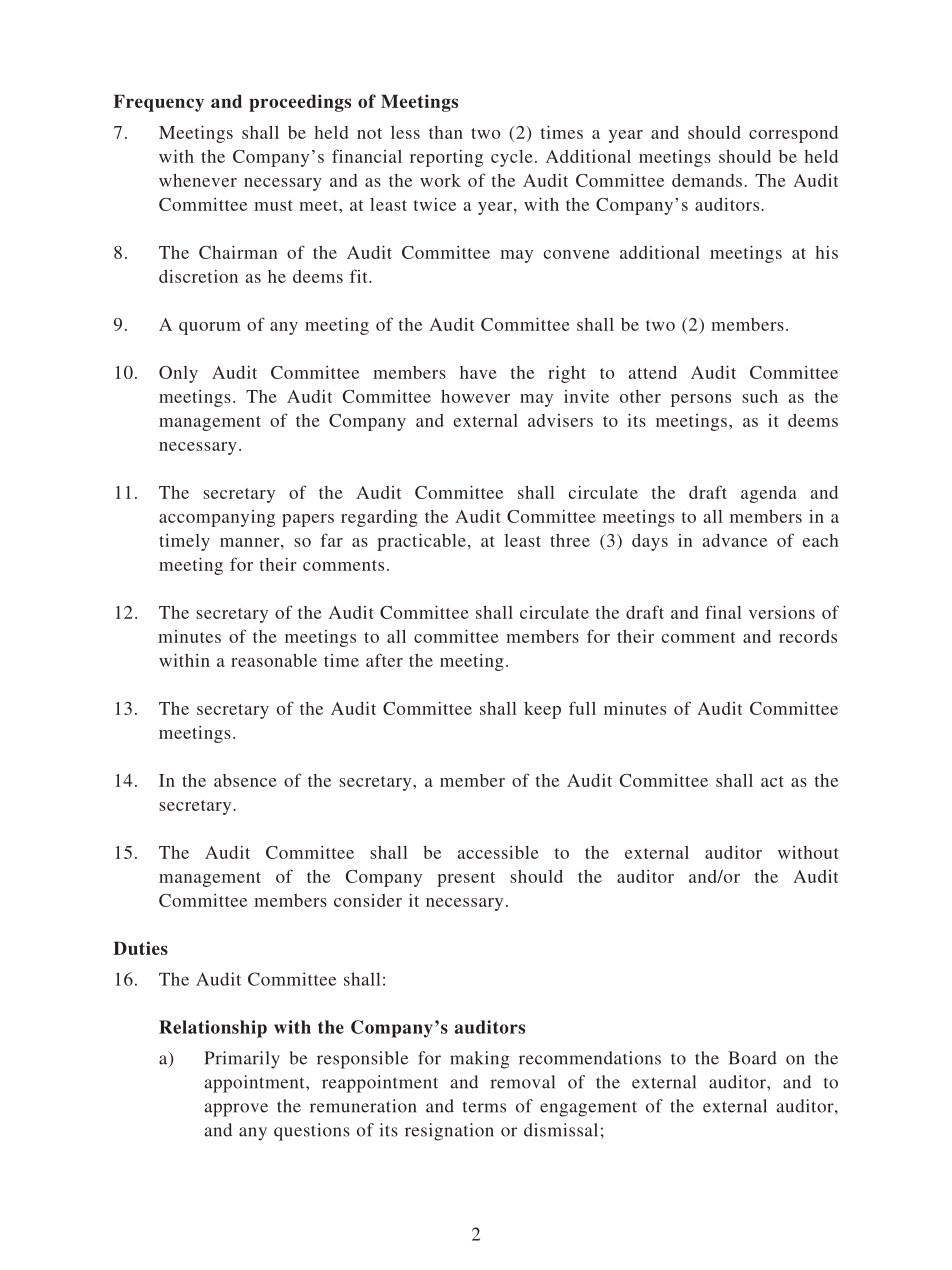 The image size is (952, 1270). Describe the element at coordinates (384, 660) in the screenshot. I see `after` at that location.
